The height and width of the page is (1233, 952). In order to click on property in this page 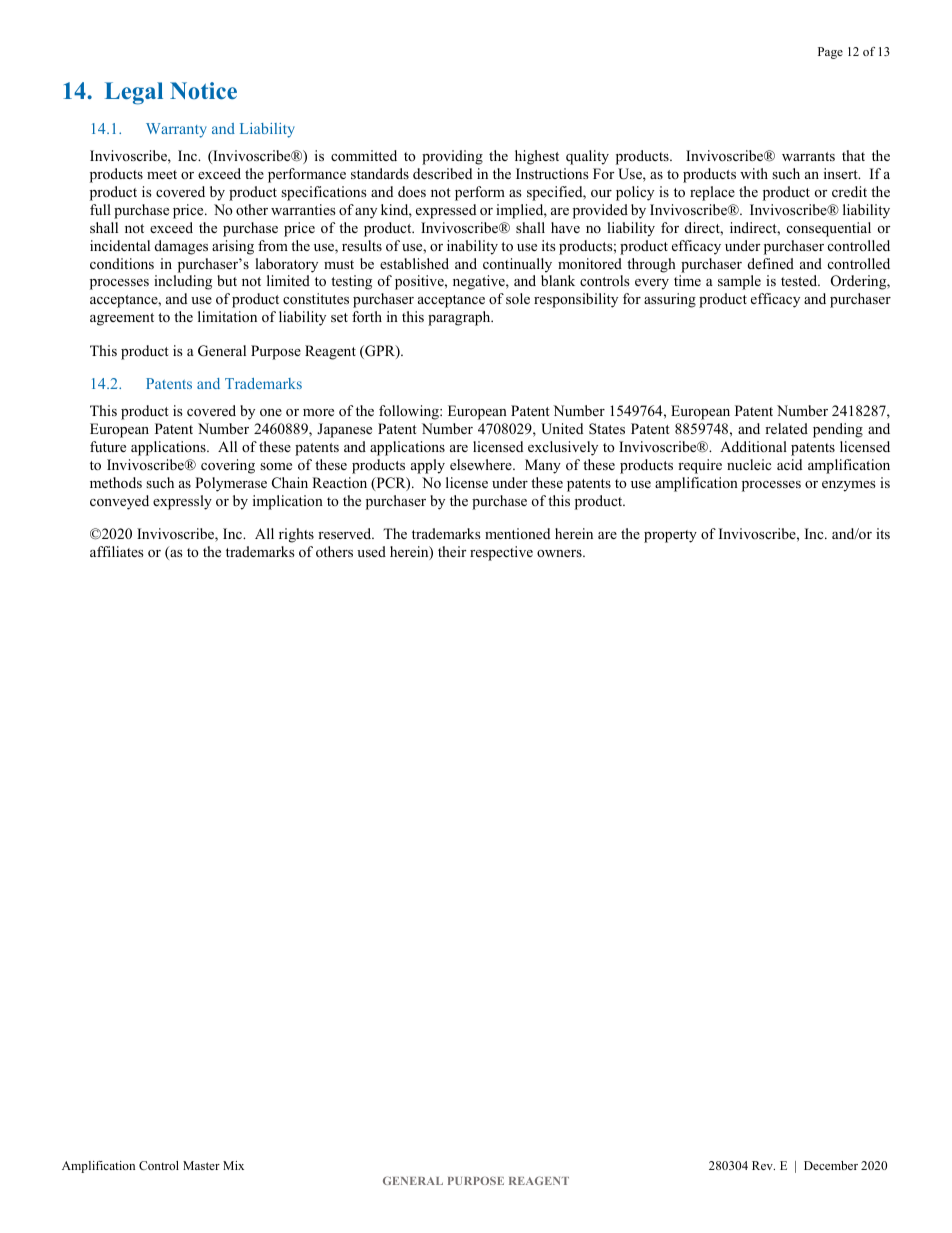, I will do `click(670, 536)`.
